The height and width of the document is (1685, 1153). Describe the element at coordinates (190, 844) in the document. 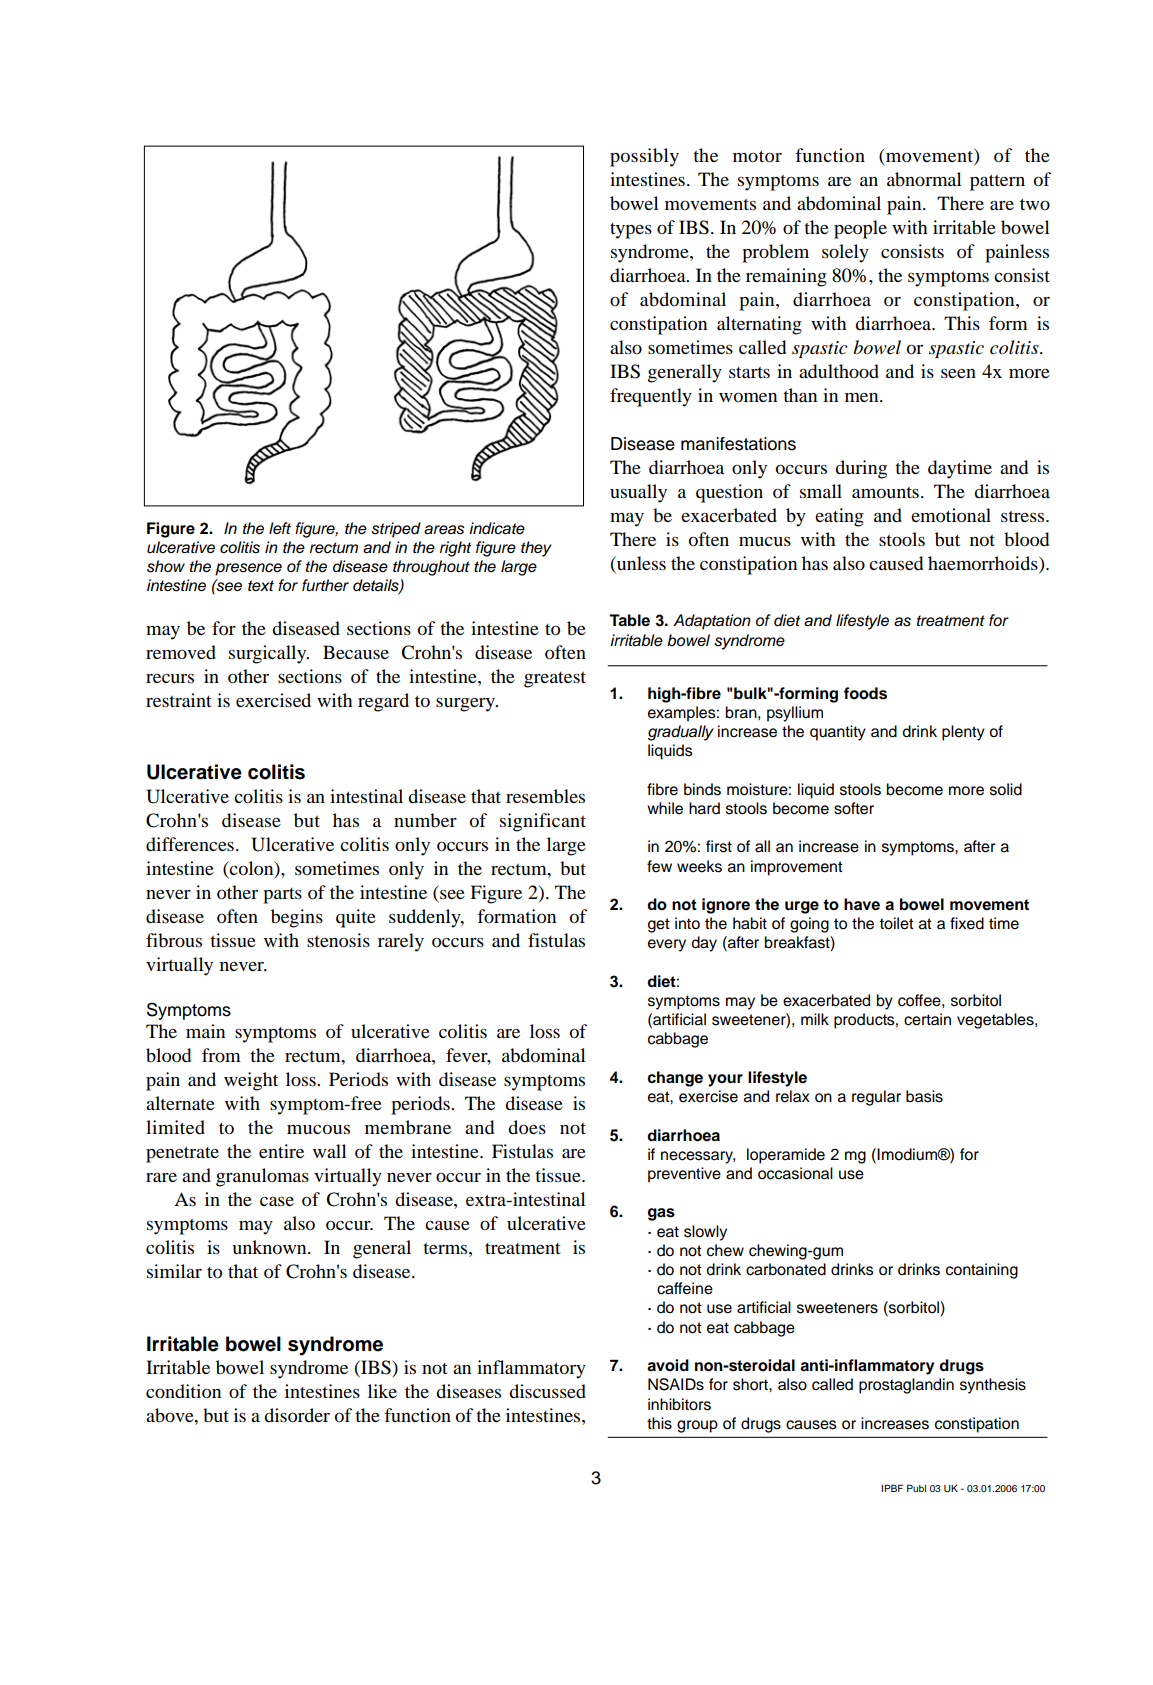

I see `differences` at that location.
